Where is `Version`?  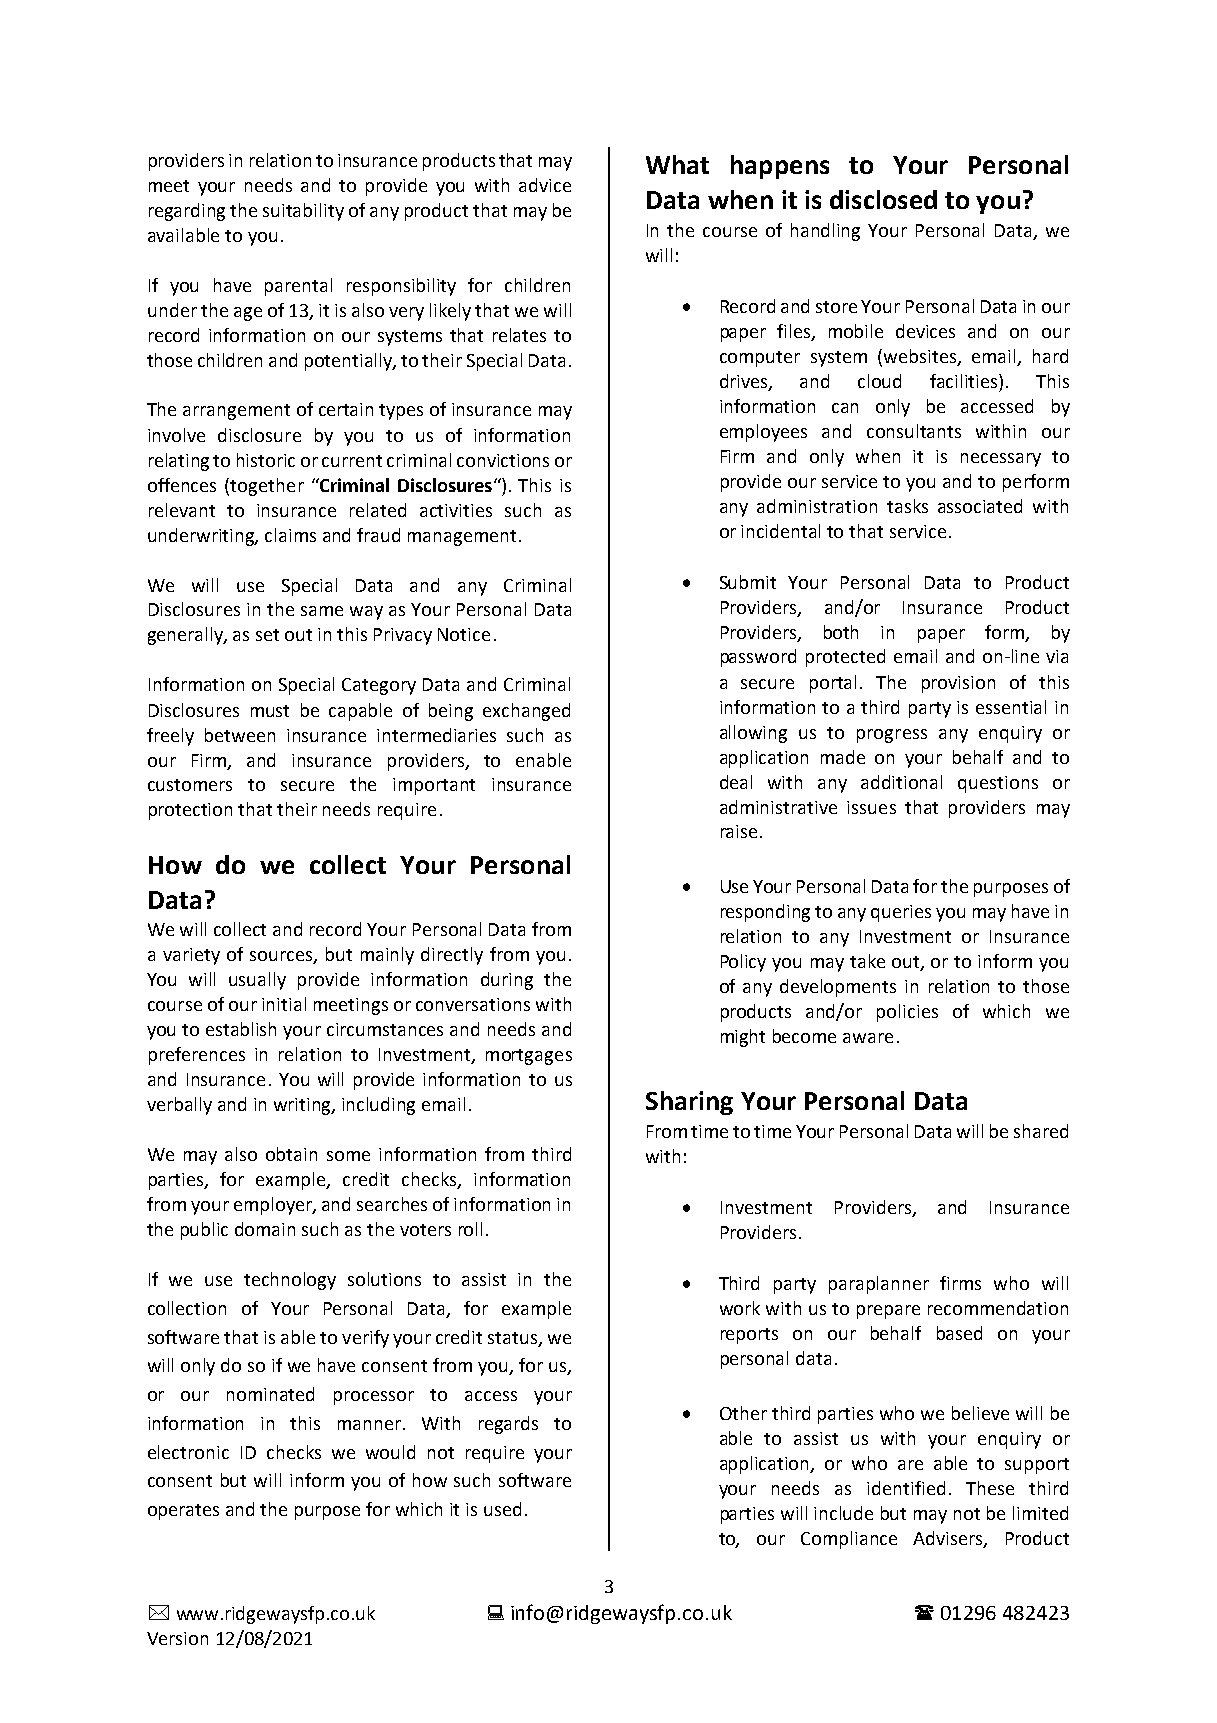
Version is located at coordinates (177, 1638).
